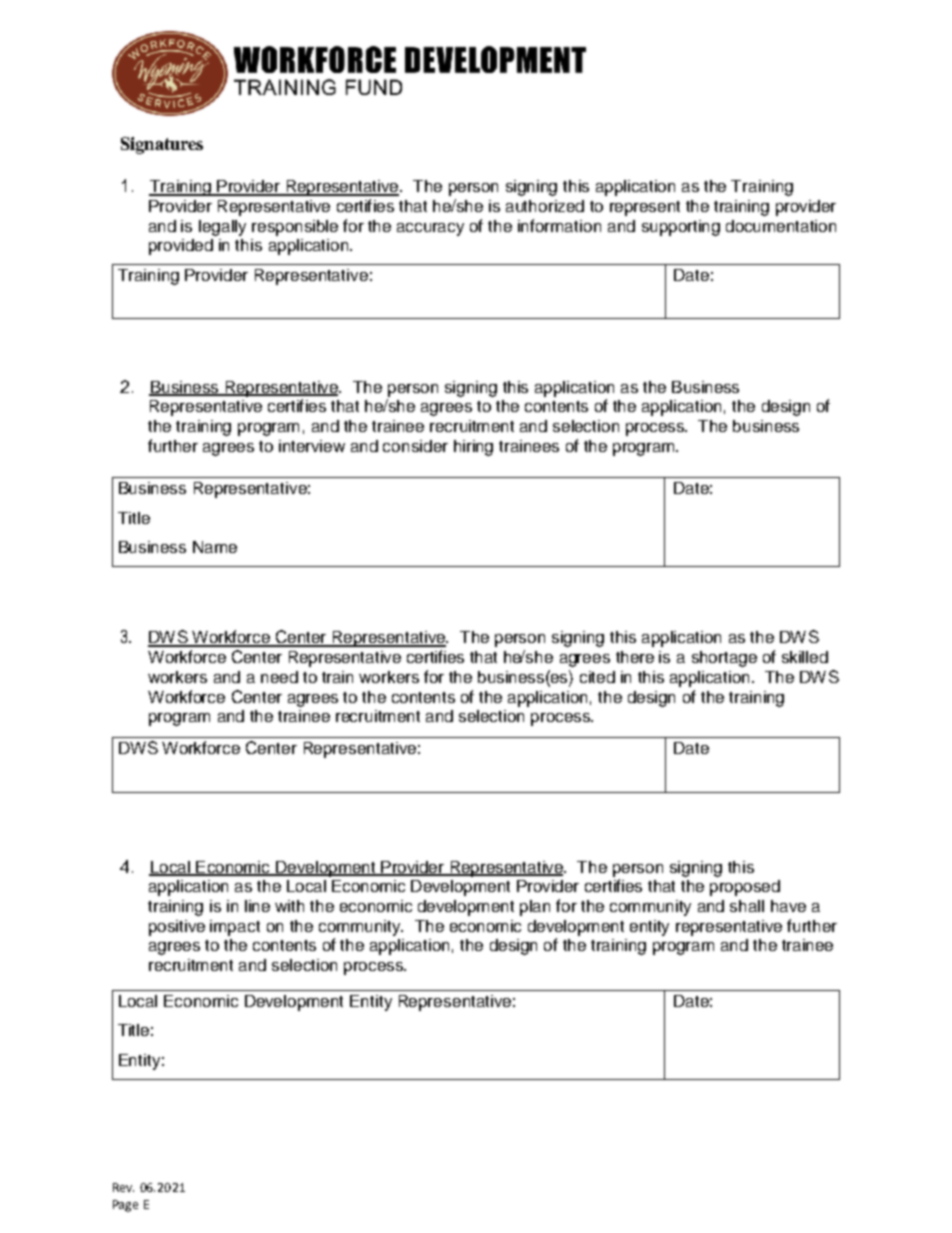  I want to click on accuracy, so click(430, 229).
